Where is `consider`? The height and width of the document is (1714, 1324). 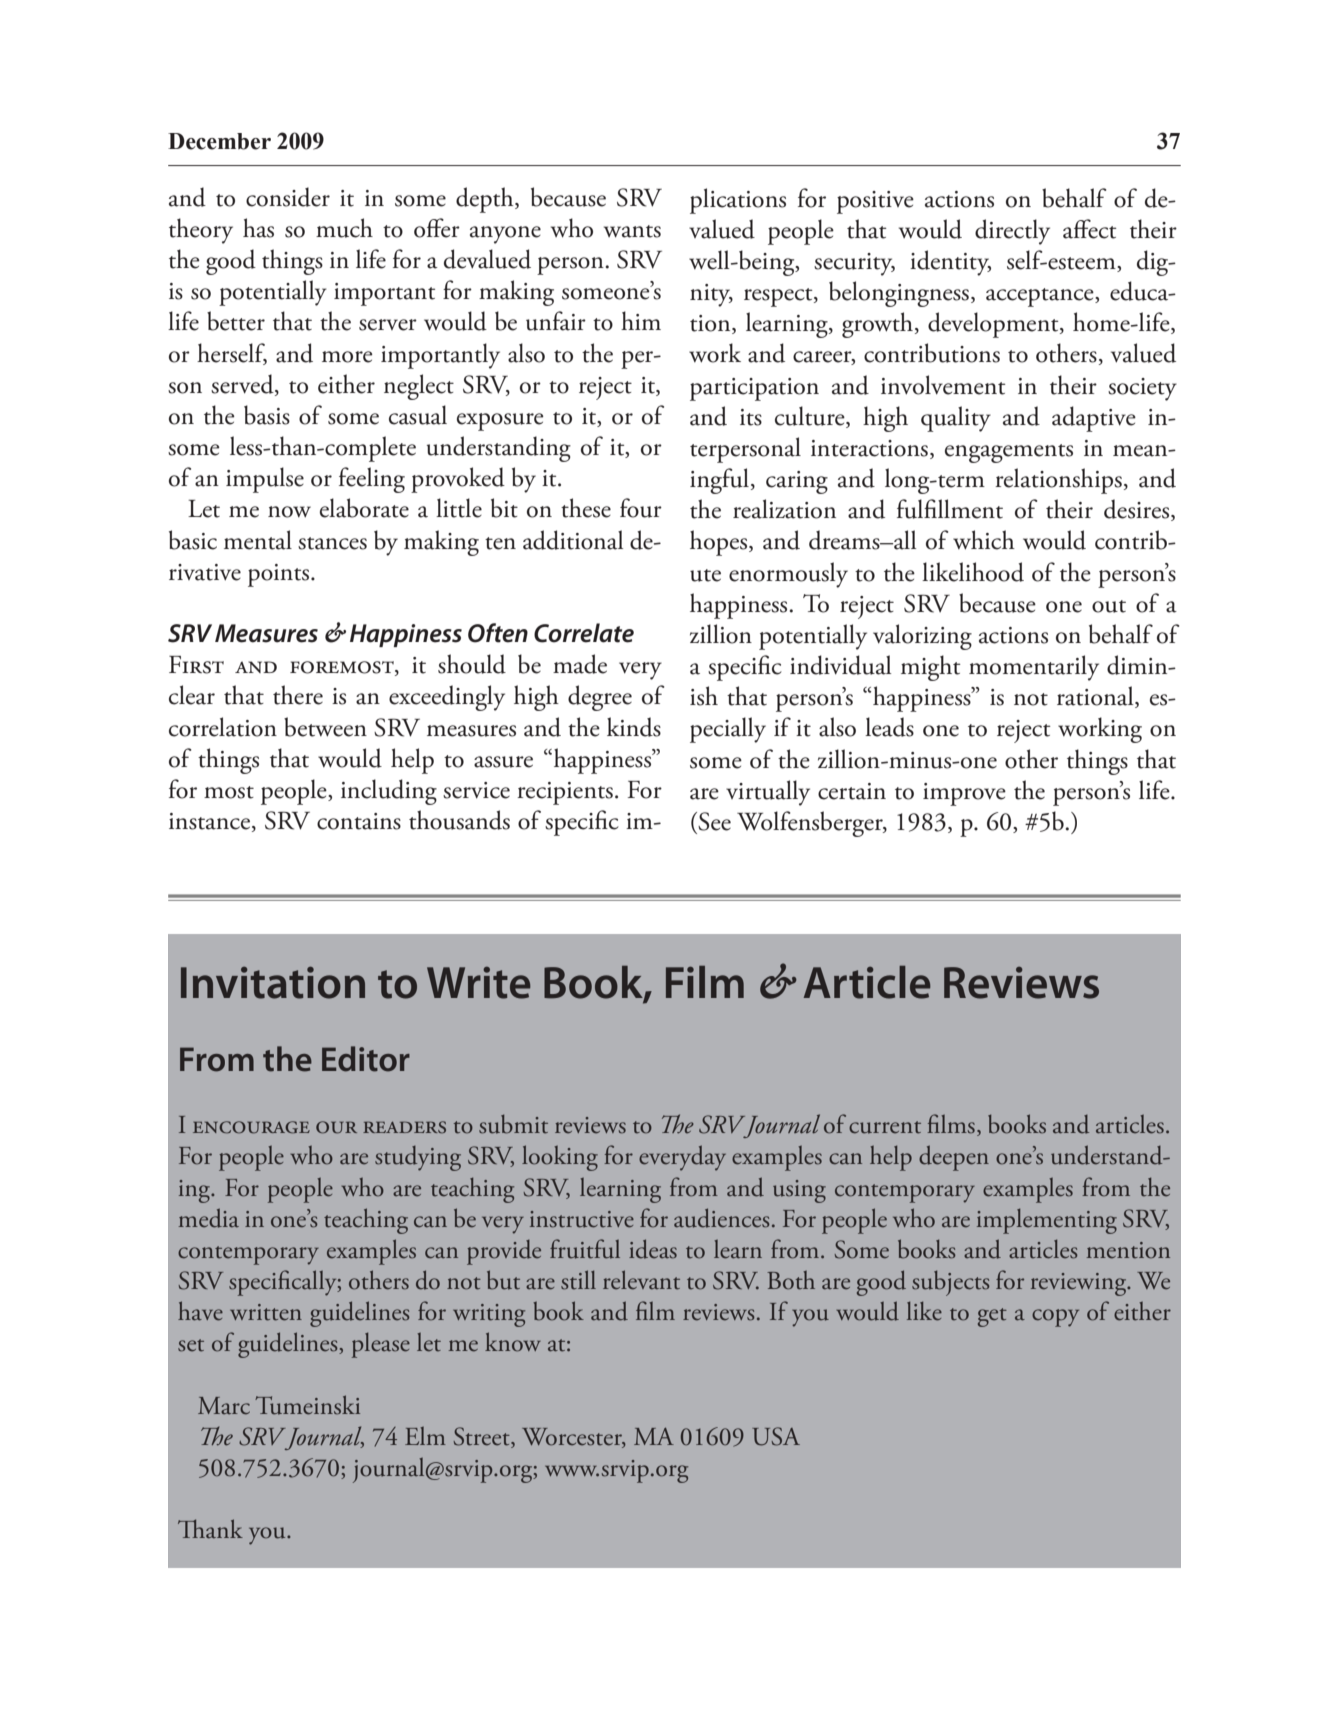
consider is located at coordinates (288, 197).
